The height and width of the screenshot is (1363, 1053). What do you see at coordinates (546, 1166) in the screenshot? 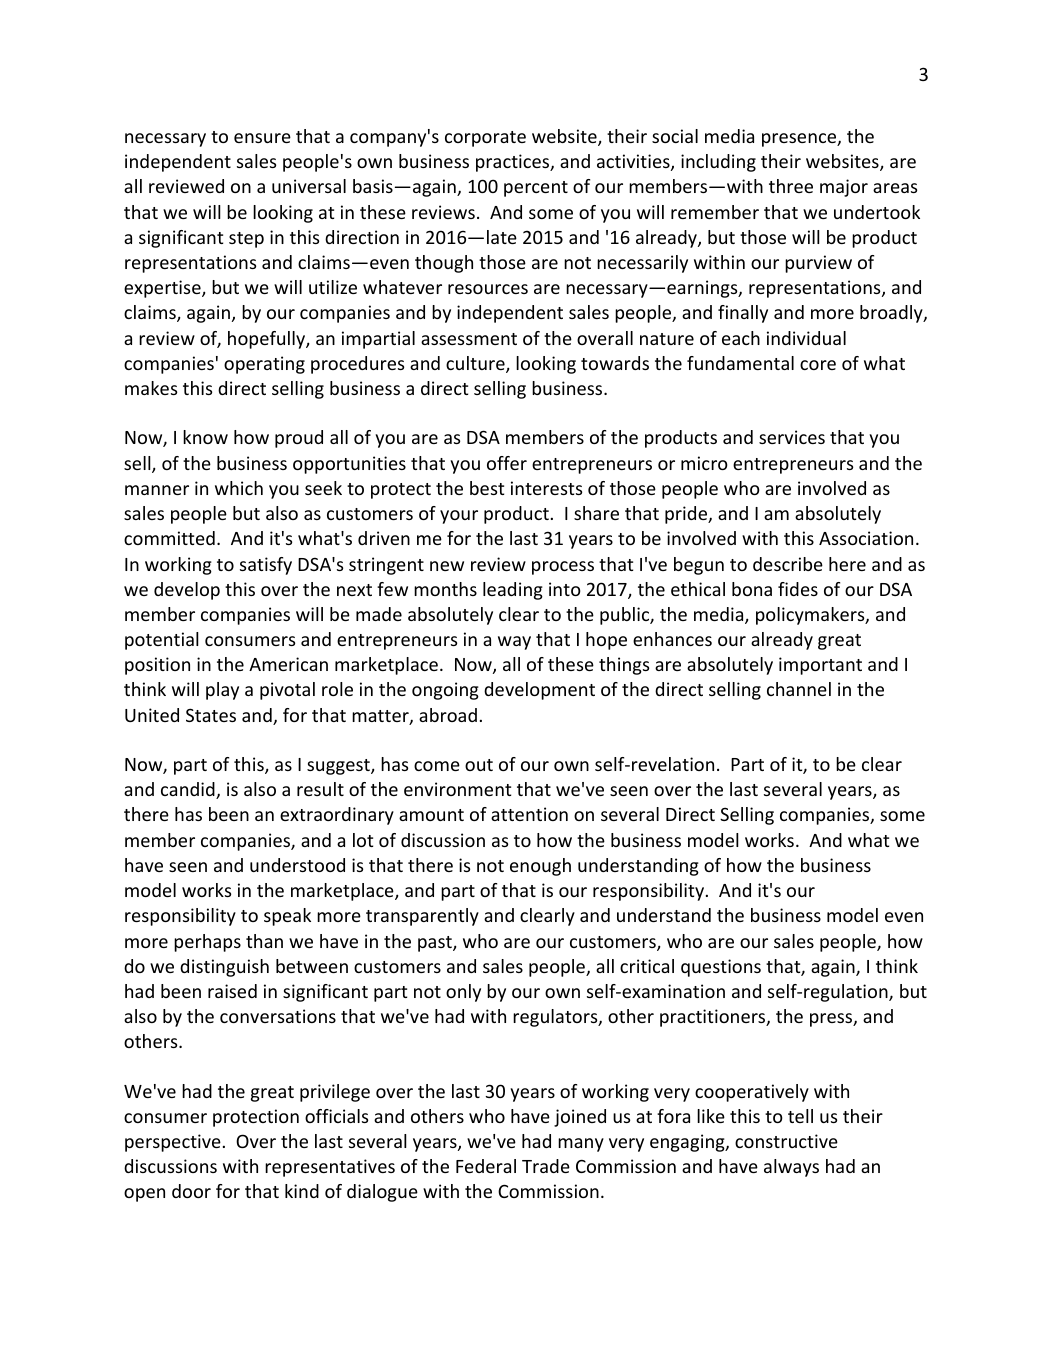
I see `Trade` at bounding box center [546, 1166].
